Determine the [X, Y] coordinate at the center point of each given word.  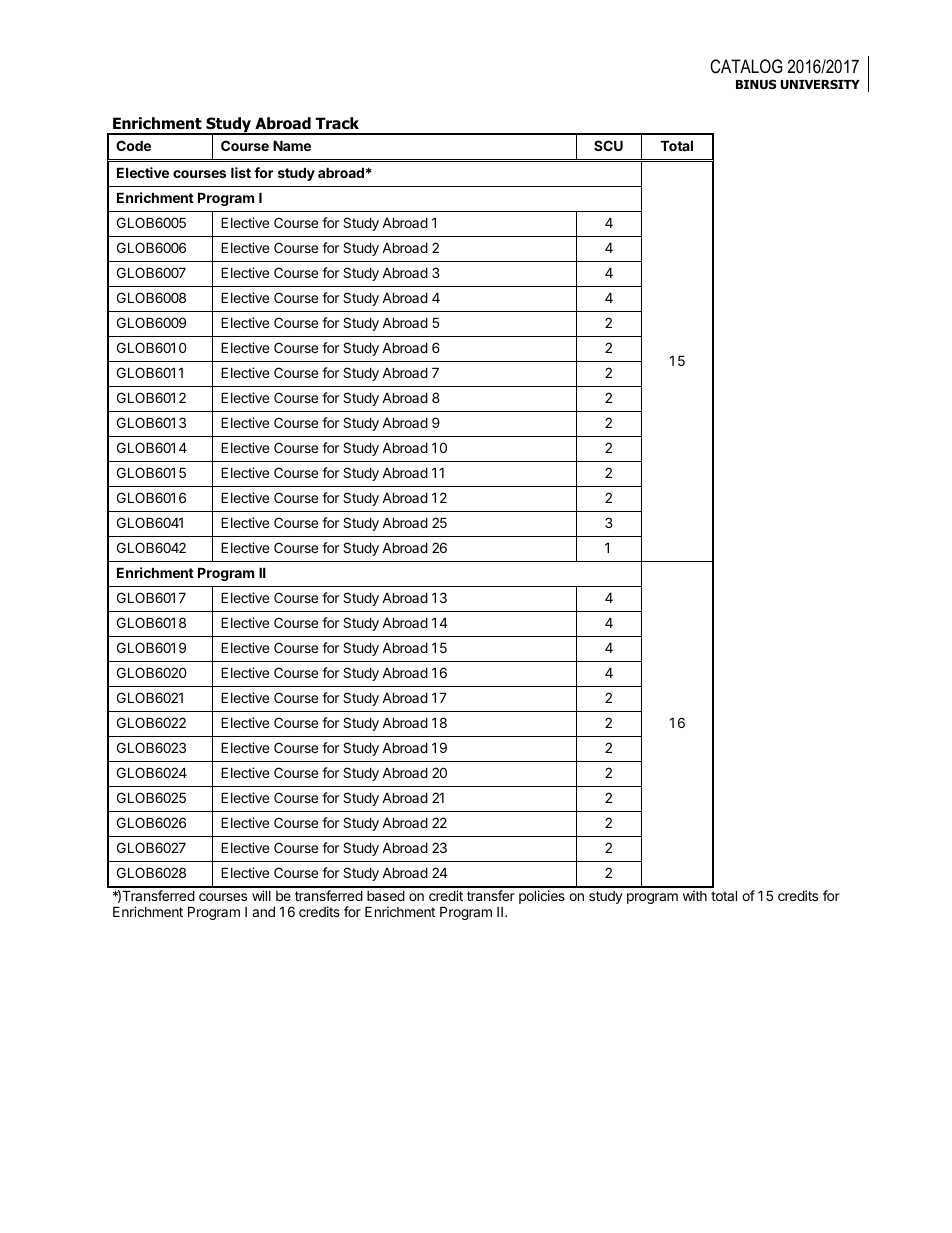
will [261, 895]
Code [133, 145]
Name [292, 145]
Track [337, 123]
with [695, 895]
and [263, 911]
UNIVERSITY [820, 84]
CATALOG [746, 66]
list [241, 172]
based [386, 895]
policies [542, 897]
